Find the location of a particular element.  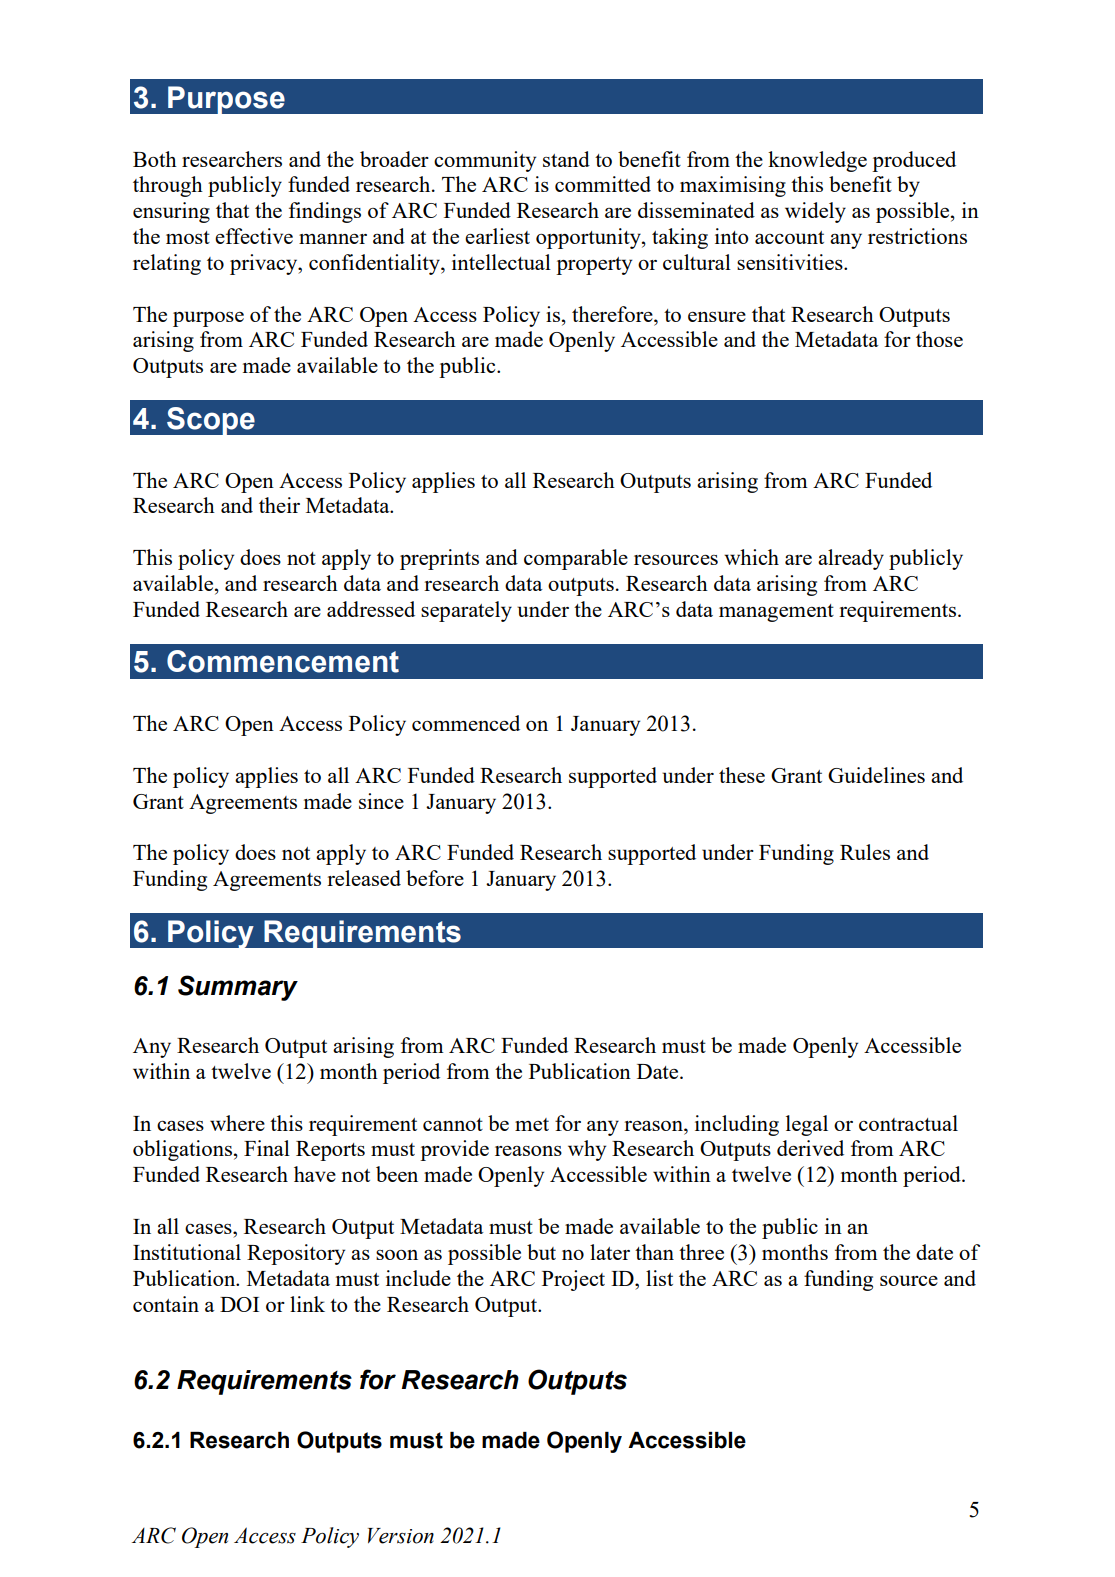

before is located at coordinates (435, 878).
